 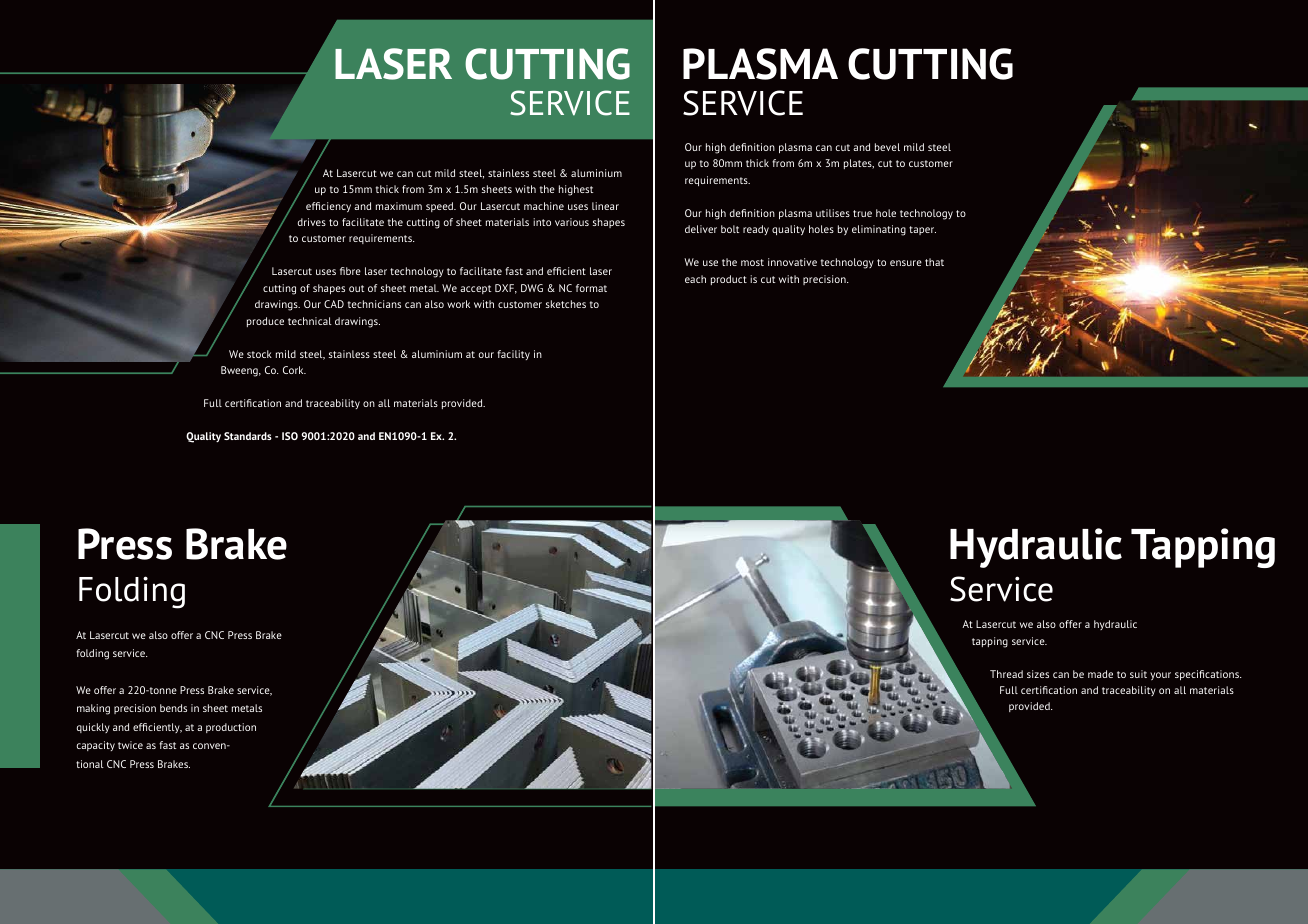 What do you see at coordinates (1038, 674) in the document?
I see `sizes` at bounding box center [1038, 674].
